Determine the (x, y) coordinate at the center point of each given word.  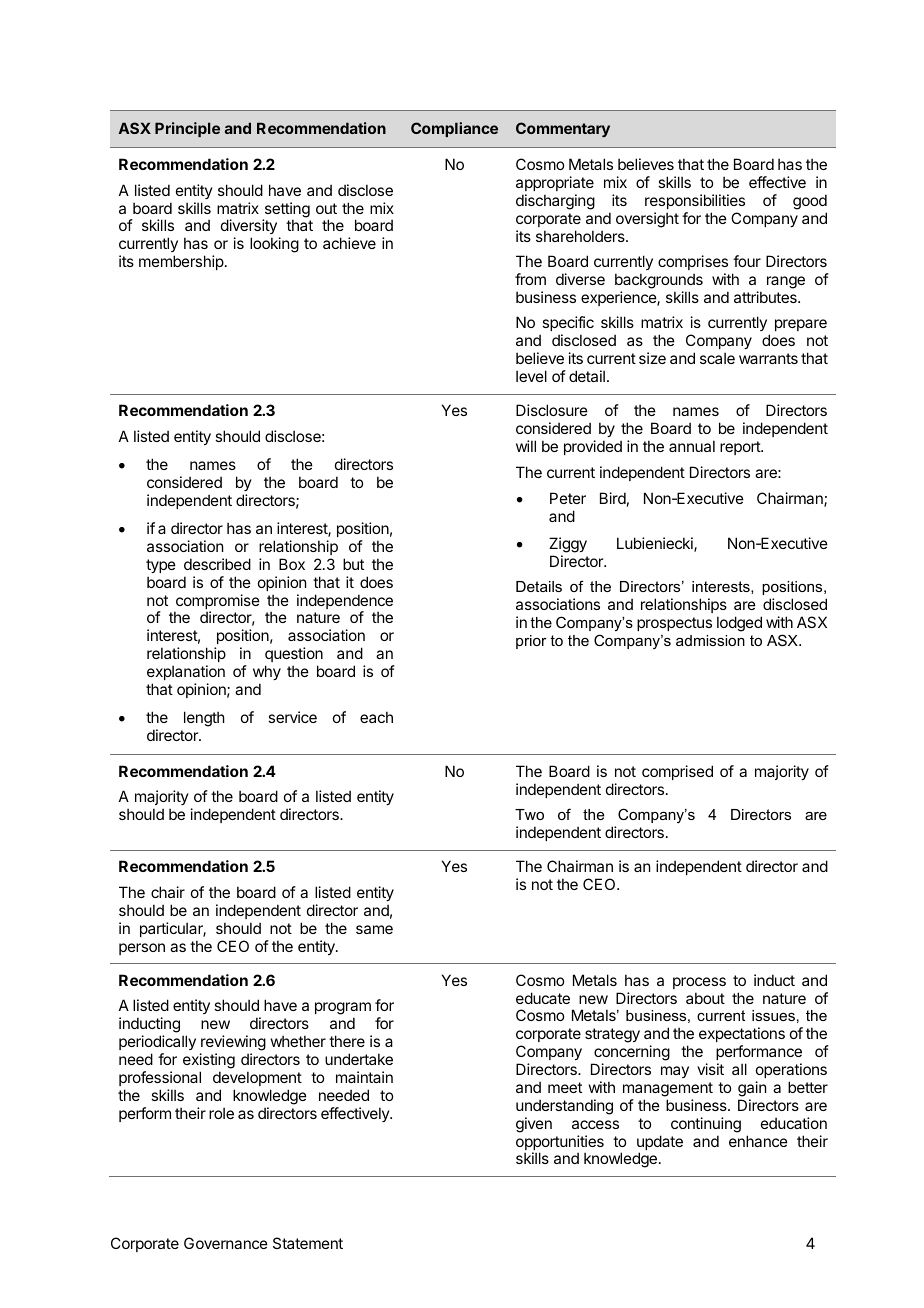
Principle (187, 129)
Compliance (454, 129)
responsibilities (695, 201)
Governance (226, 1243)
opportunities (560, 1144)
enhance (758, 1141)
